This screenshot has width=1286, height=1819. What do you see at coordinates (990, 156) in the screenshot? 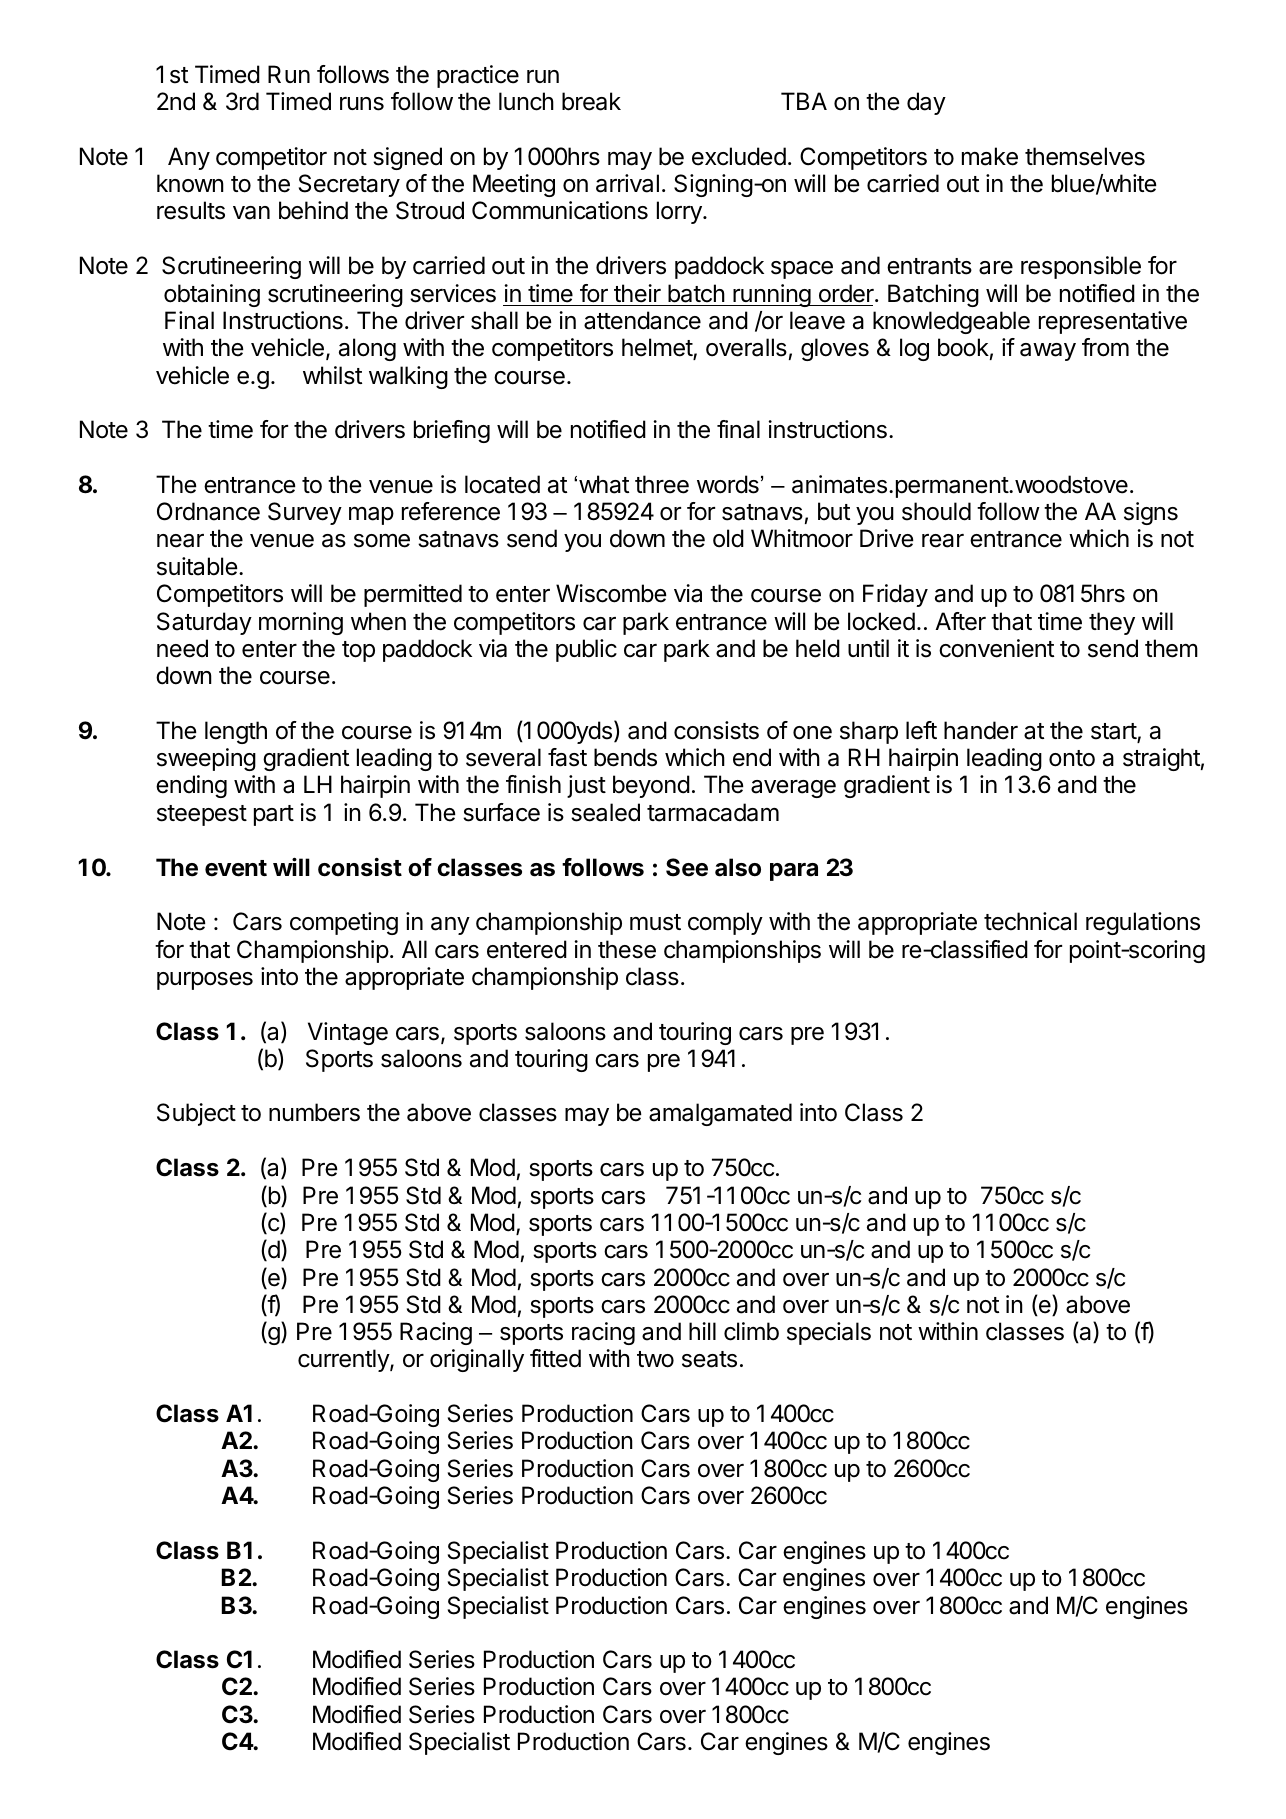
I see `make` at bounding box center [990, 156].
